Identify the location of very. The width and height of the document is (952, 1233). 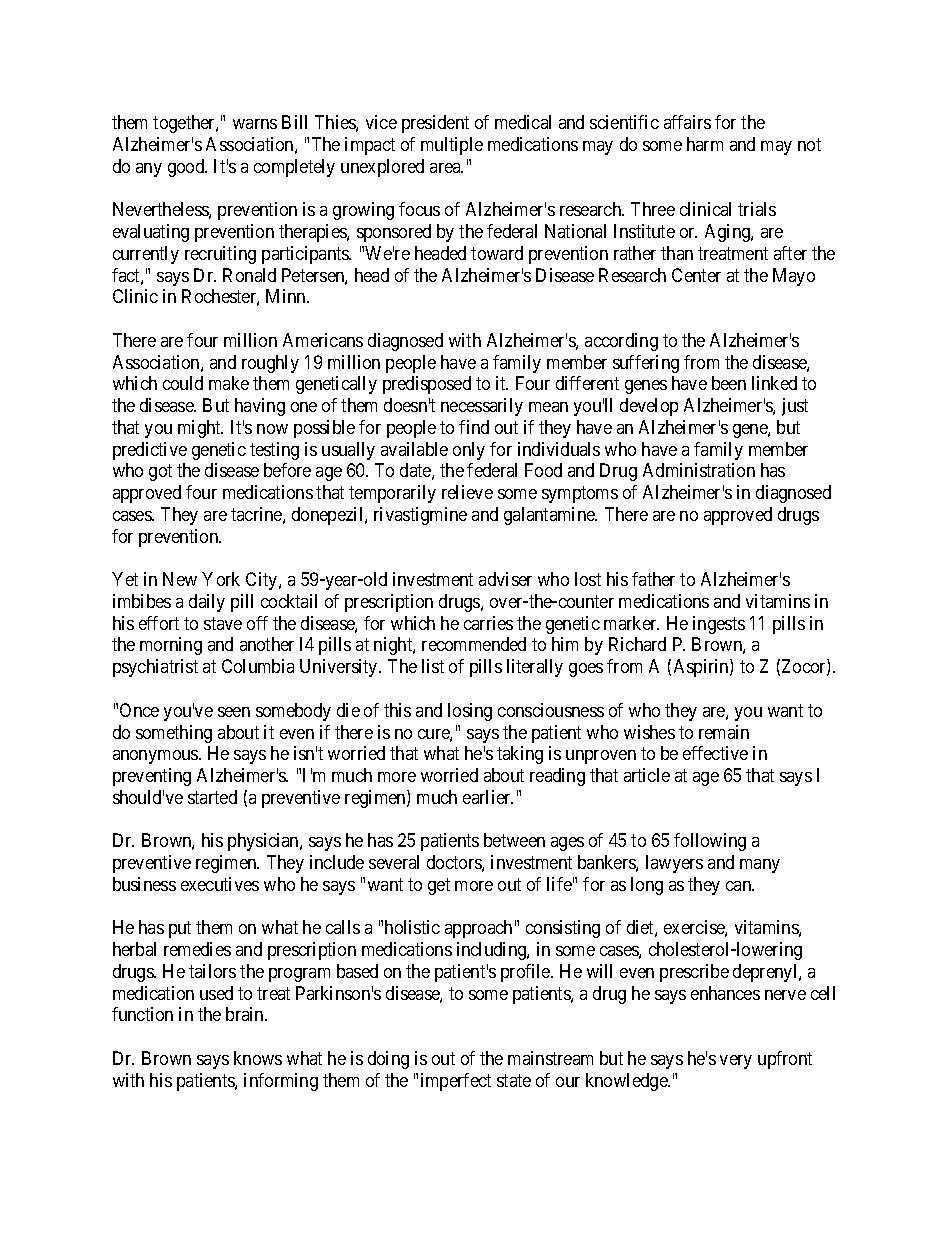
(736, 1062).
